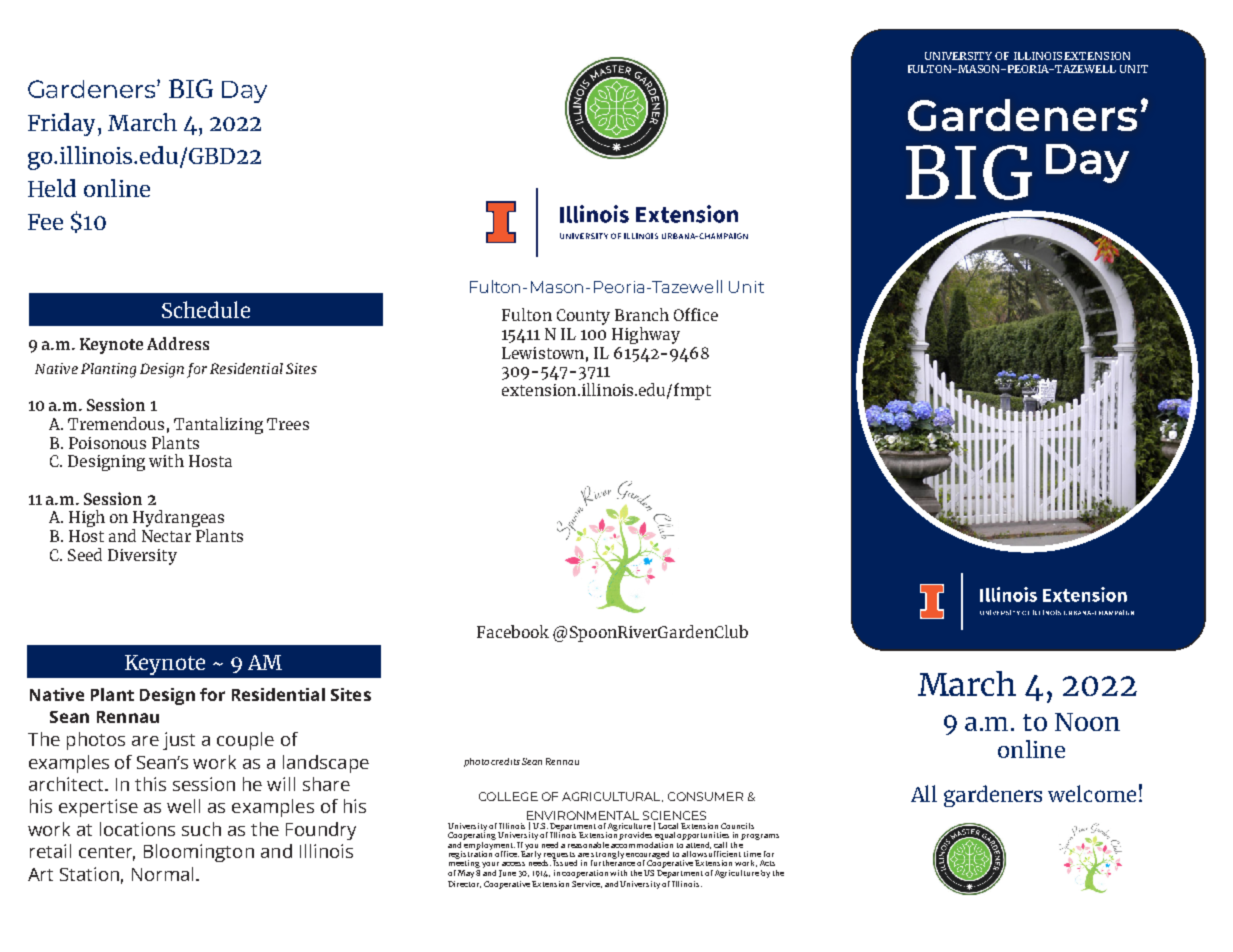 This document has width=1233, height=952. Describe the element at coordinates (162, 874) in the document. I see `Normal` at that location.
